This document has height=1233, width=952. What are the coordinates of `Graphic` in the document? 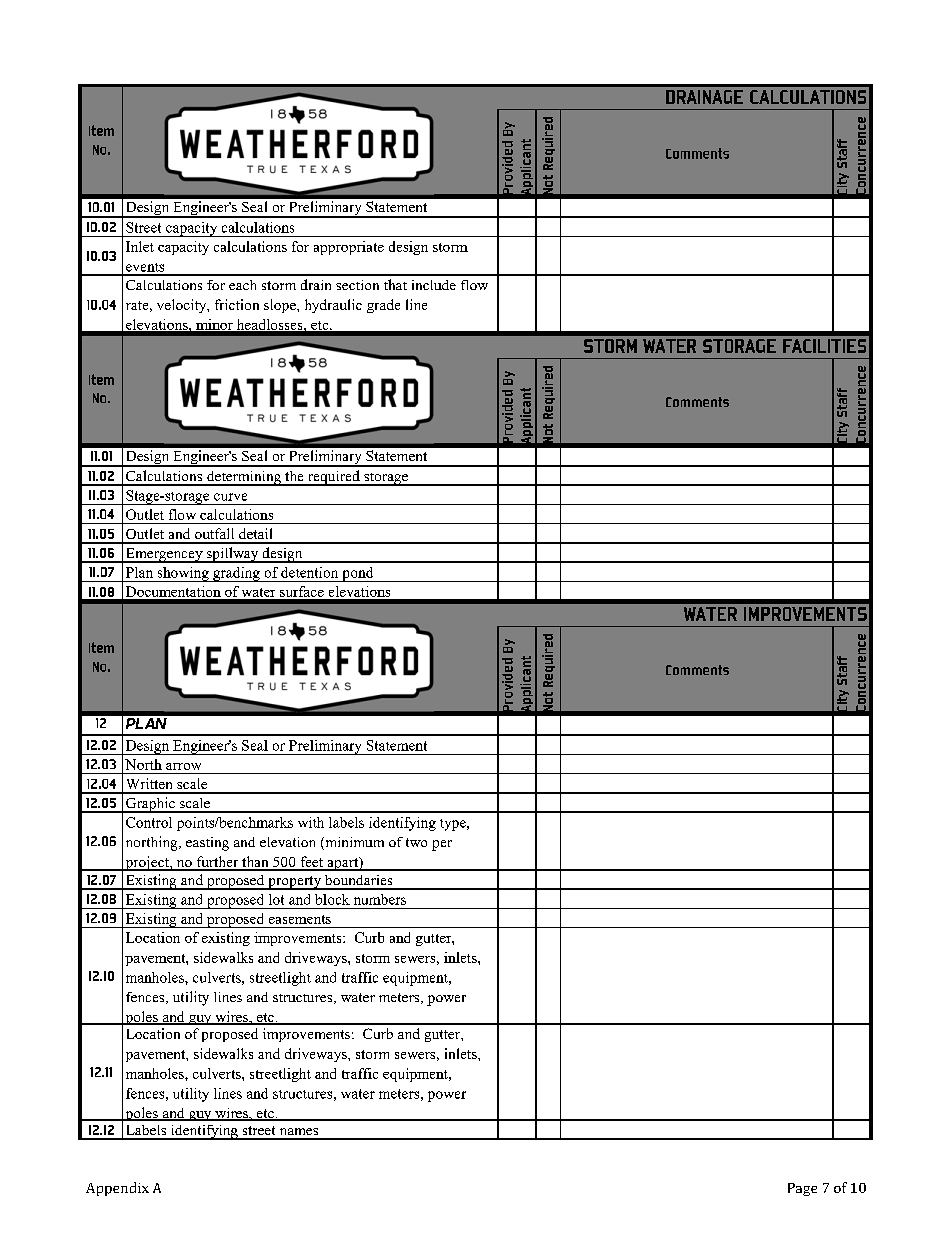 It's located at (150, 805).
